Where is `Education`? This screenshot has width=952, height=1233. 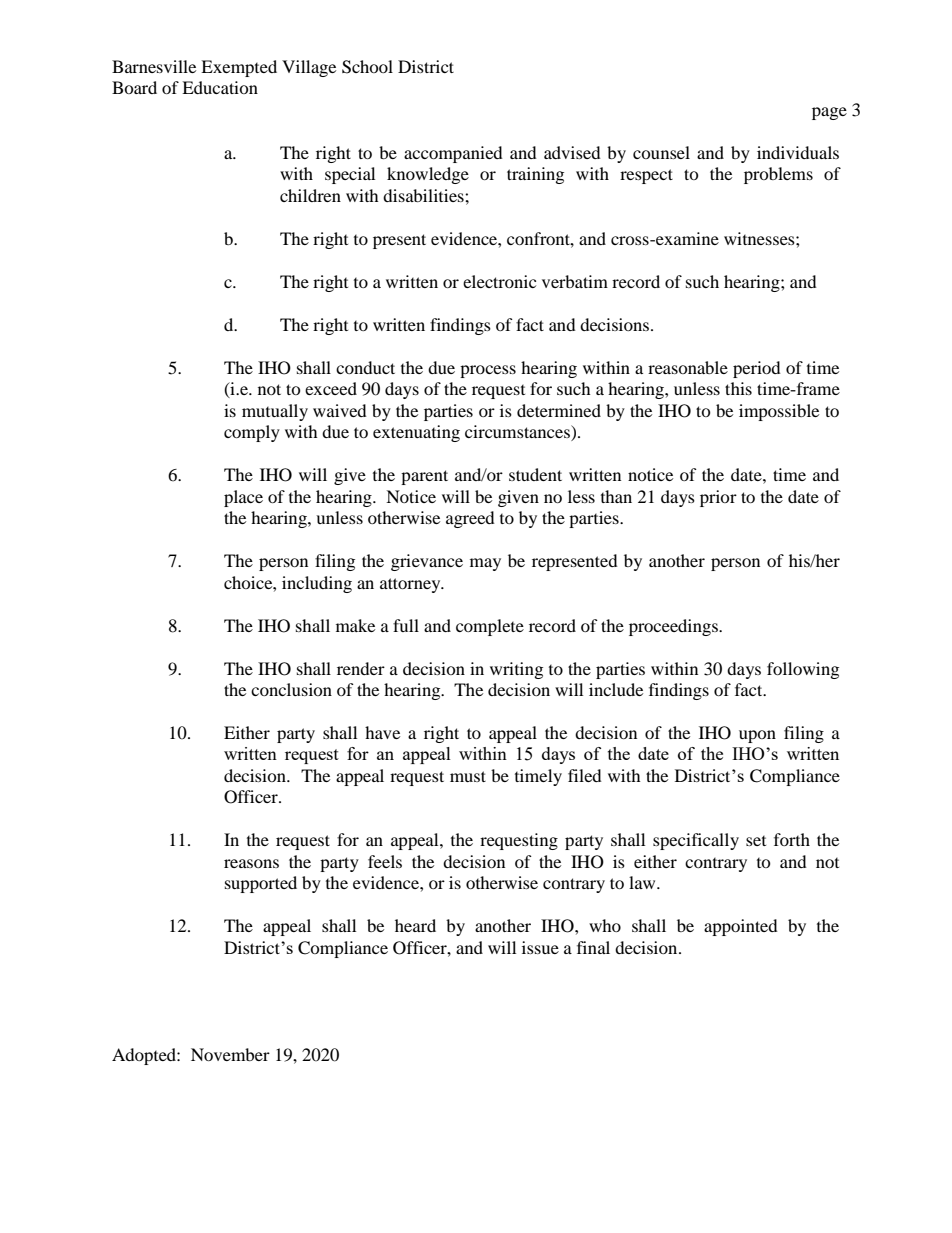
Education is located at coordinates (220, 87).
